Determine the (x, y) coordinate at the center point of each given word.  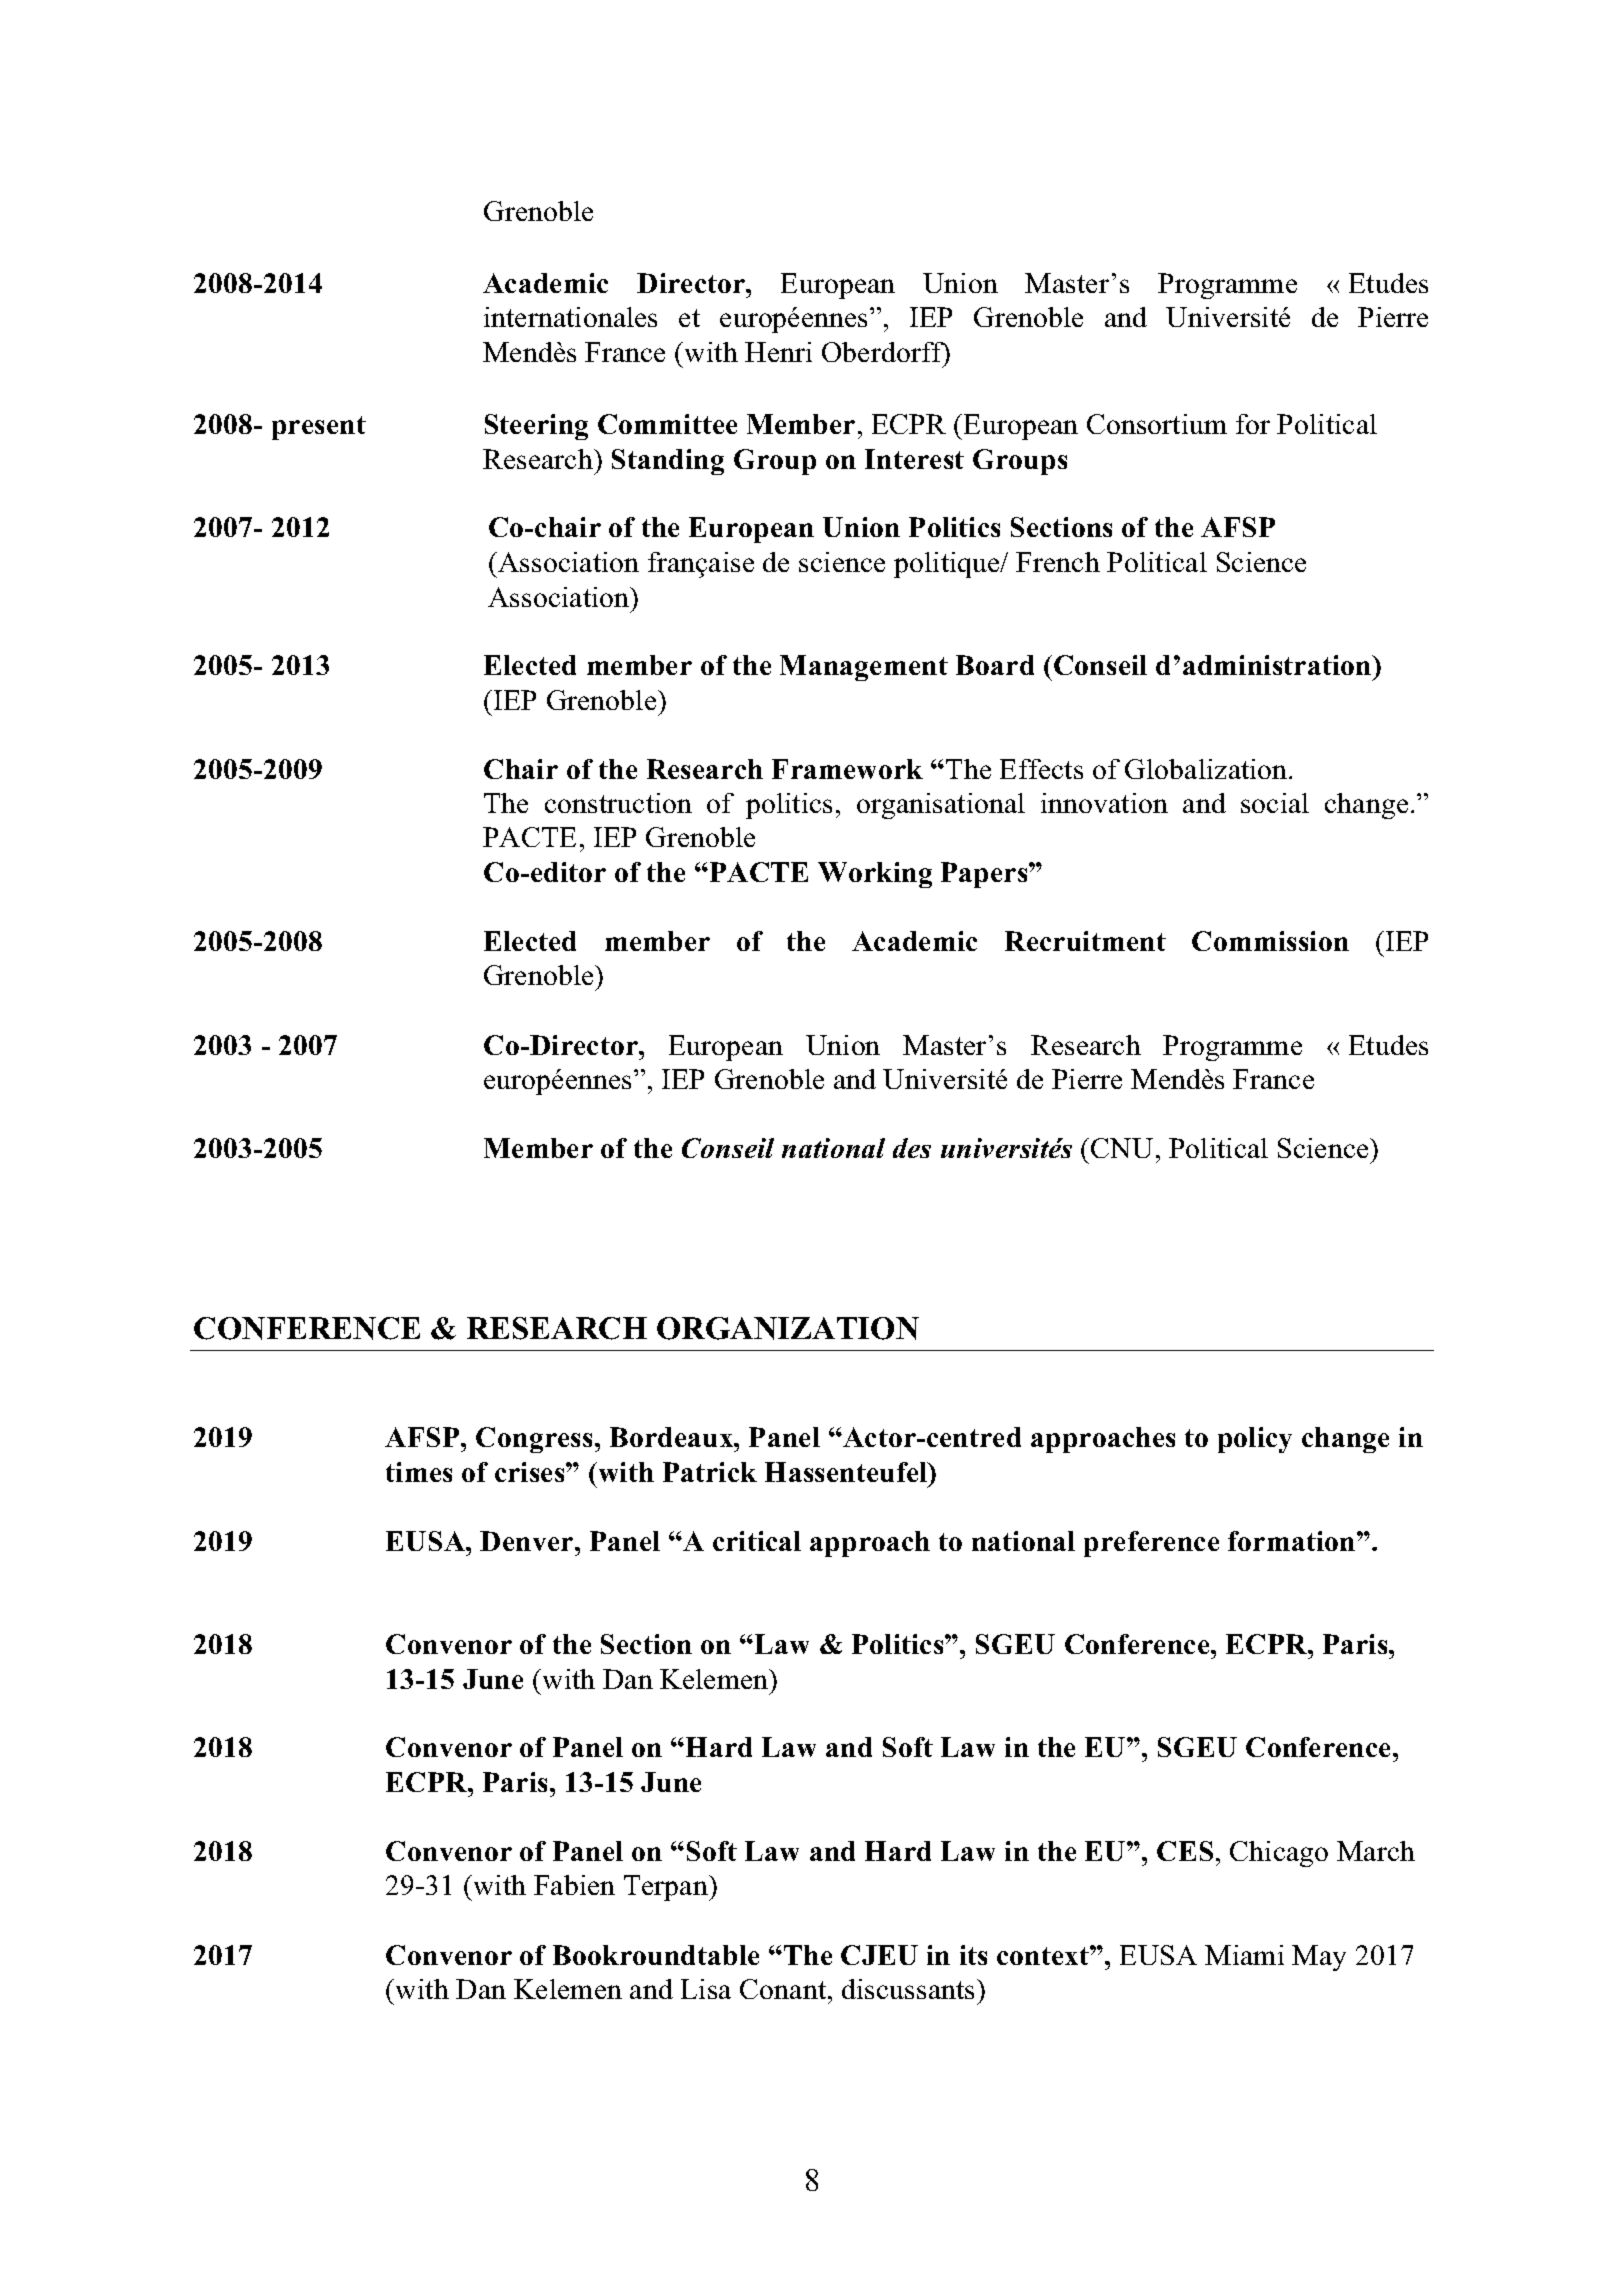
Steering (536, 427)
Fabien (574, 1885)
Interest (914, 459)
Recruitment (1085, 941)
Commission (1270, 941)
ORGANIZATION (788, 1328)
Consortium (1157, 424)
